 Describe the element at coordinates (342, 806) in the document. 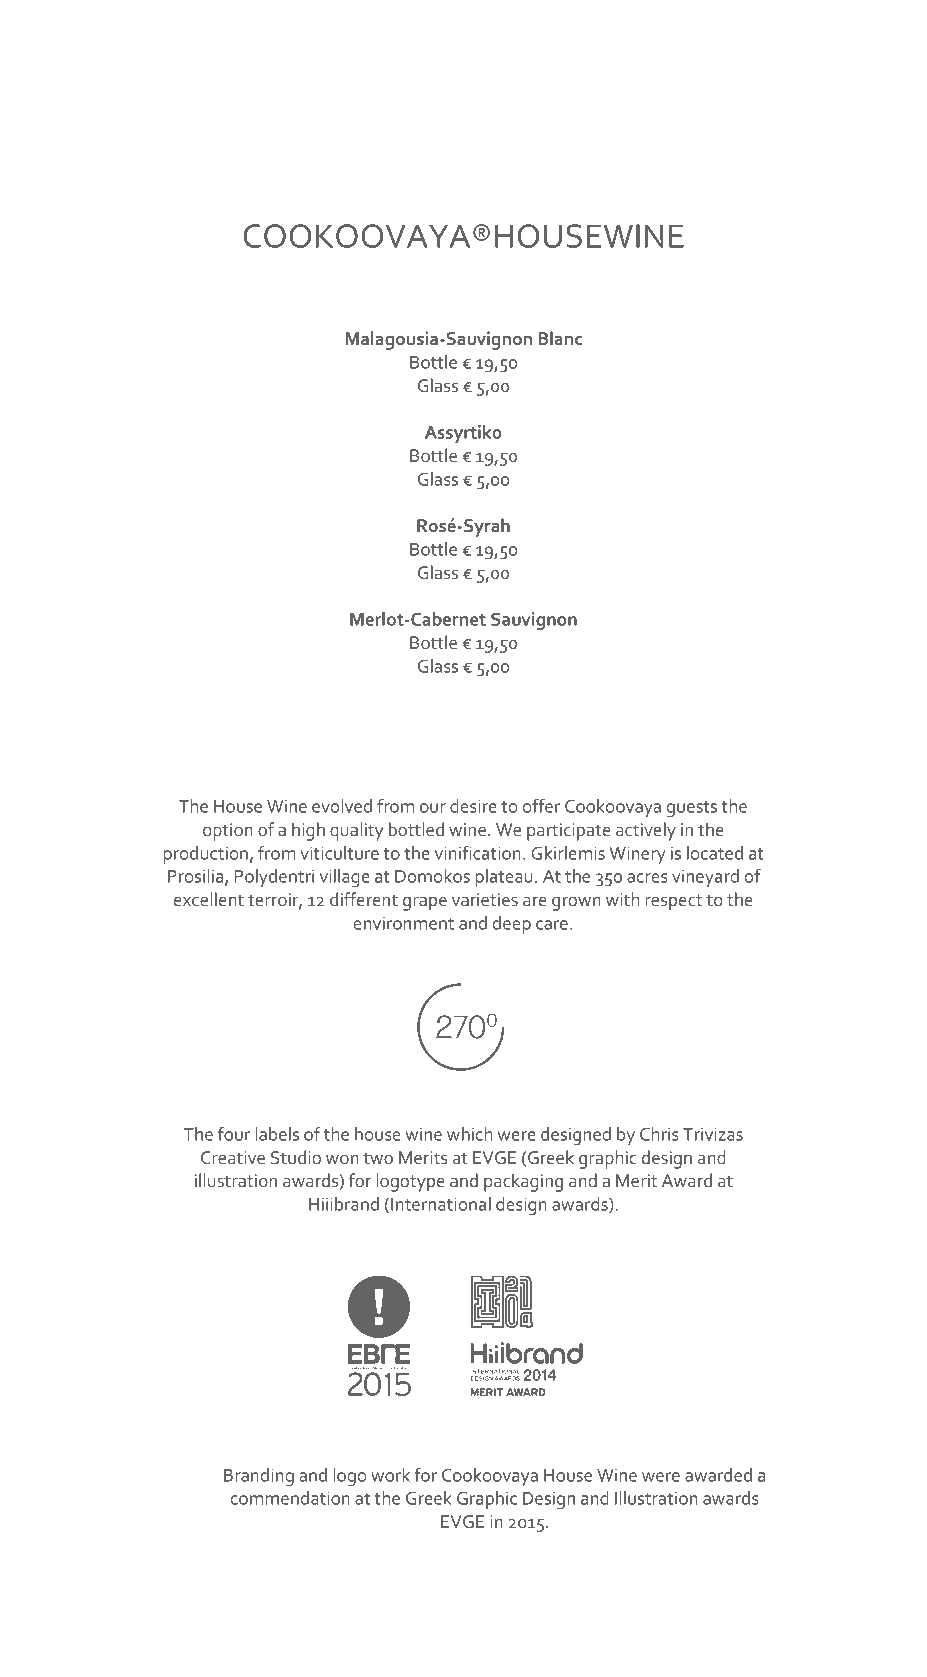

I see `evolved` at that location.
